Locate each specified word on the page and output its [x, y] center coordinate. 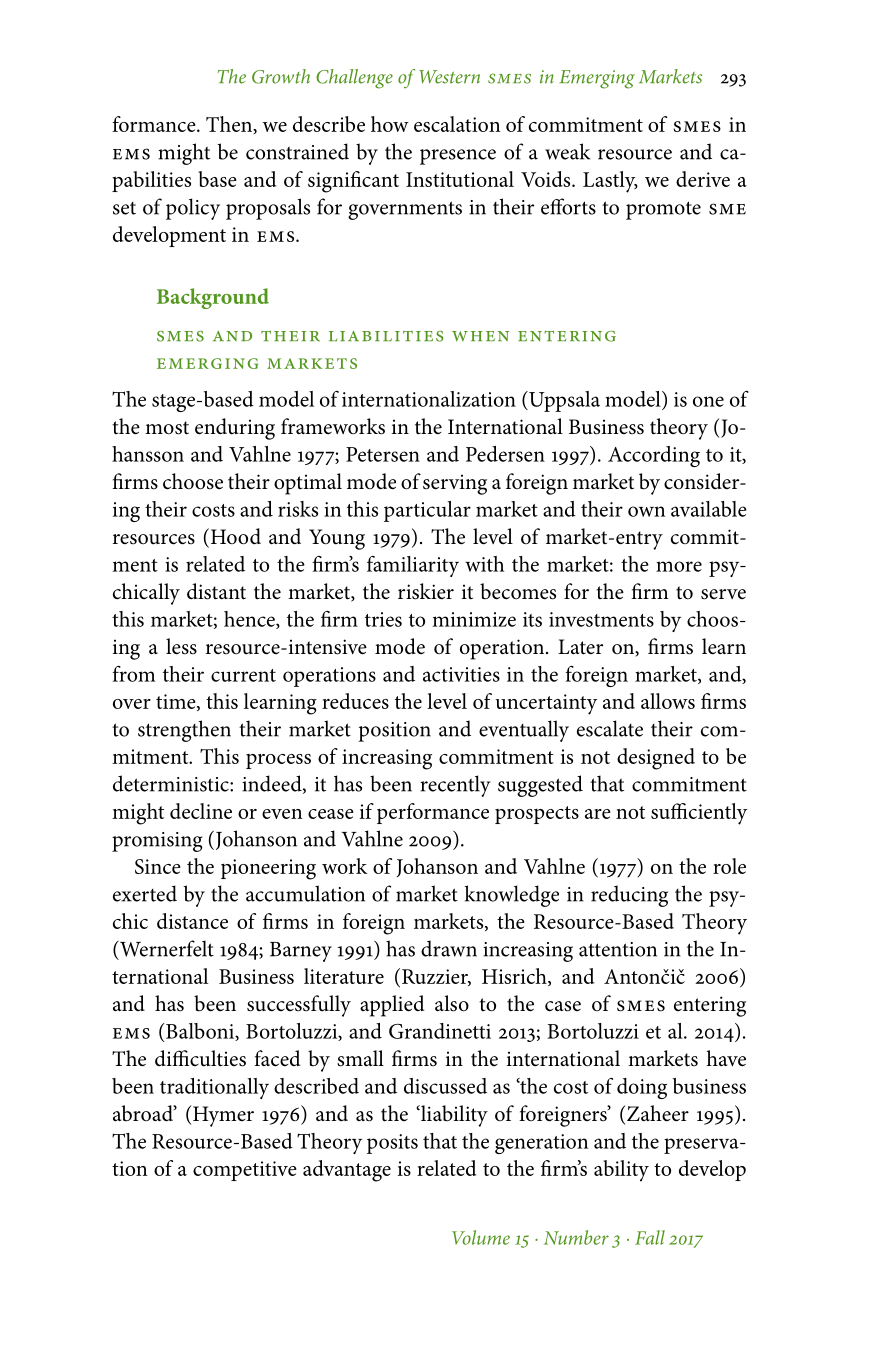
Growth [281, 76]
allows [668, 701]
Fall [650, 1237]
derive [703, 179]
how [390, 124]
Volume [481, 1237]
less [181, 646]
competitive [245, 1171]
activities [461, 674]
